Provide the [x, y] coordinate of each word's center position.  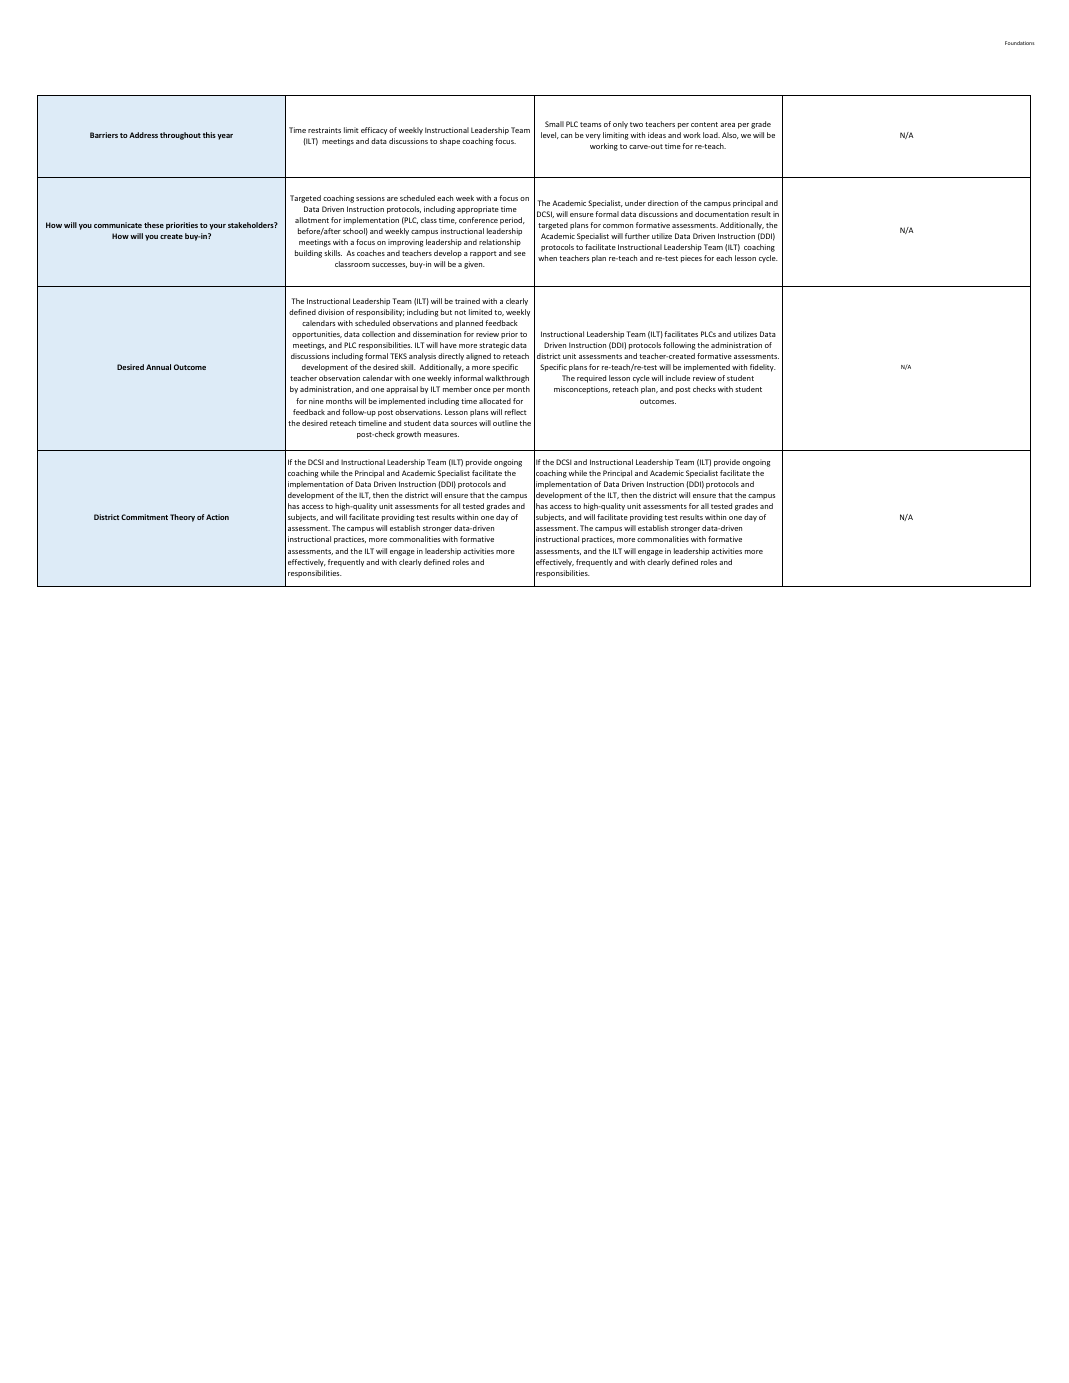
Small [554, 124]
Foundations [1020, 43]
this [209, 135]
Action [217, 517]
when [547, 258]
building [308, 254]
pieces [691, 259]
